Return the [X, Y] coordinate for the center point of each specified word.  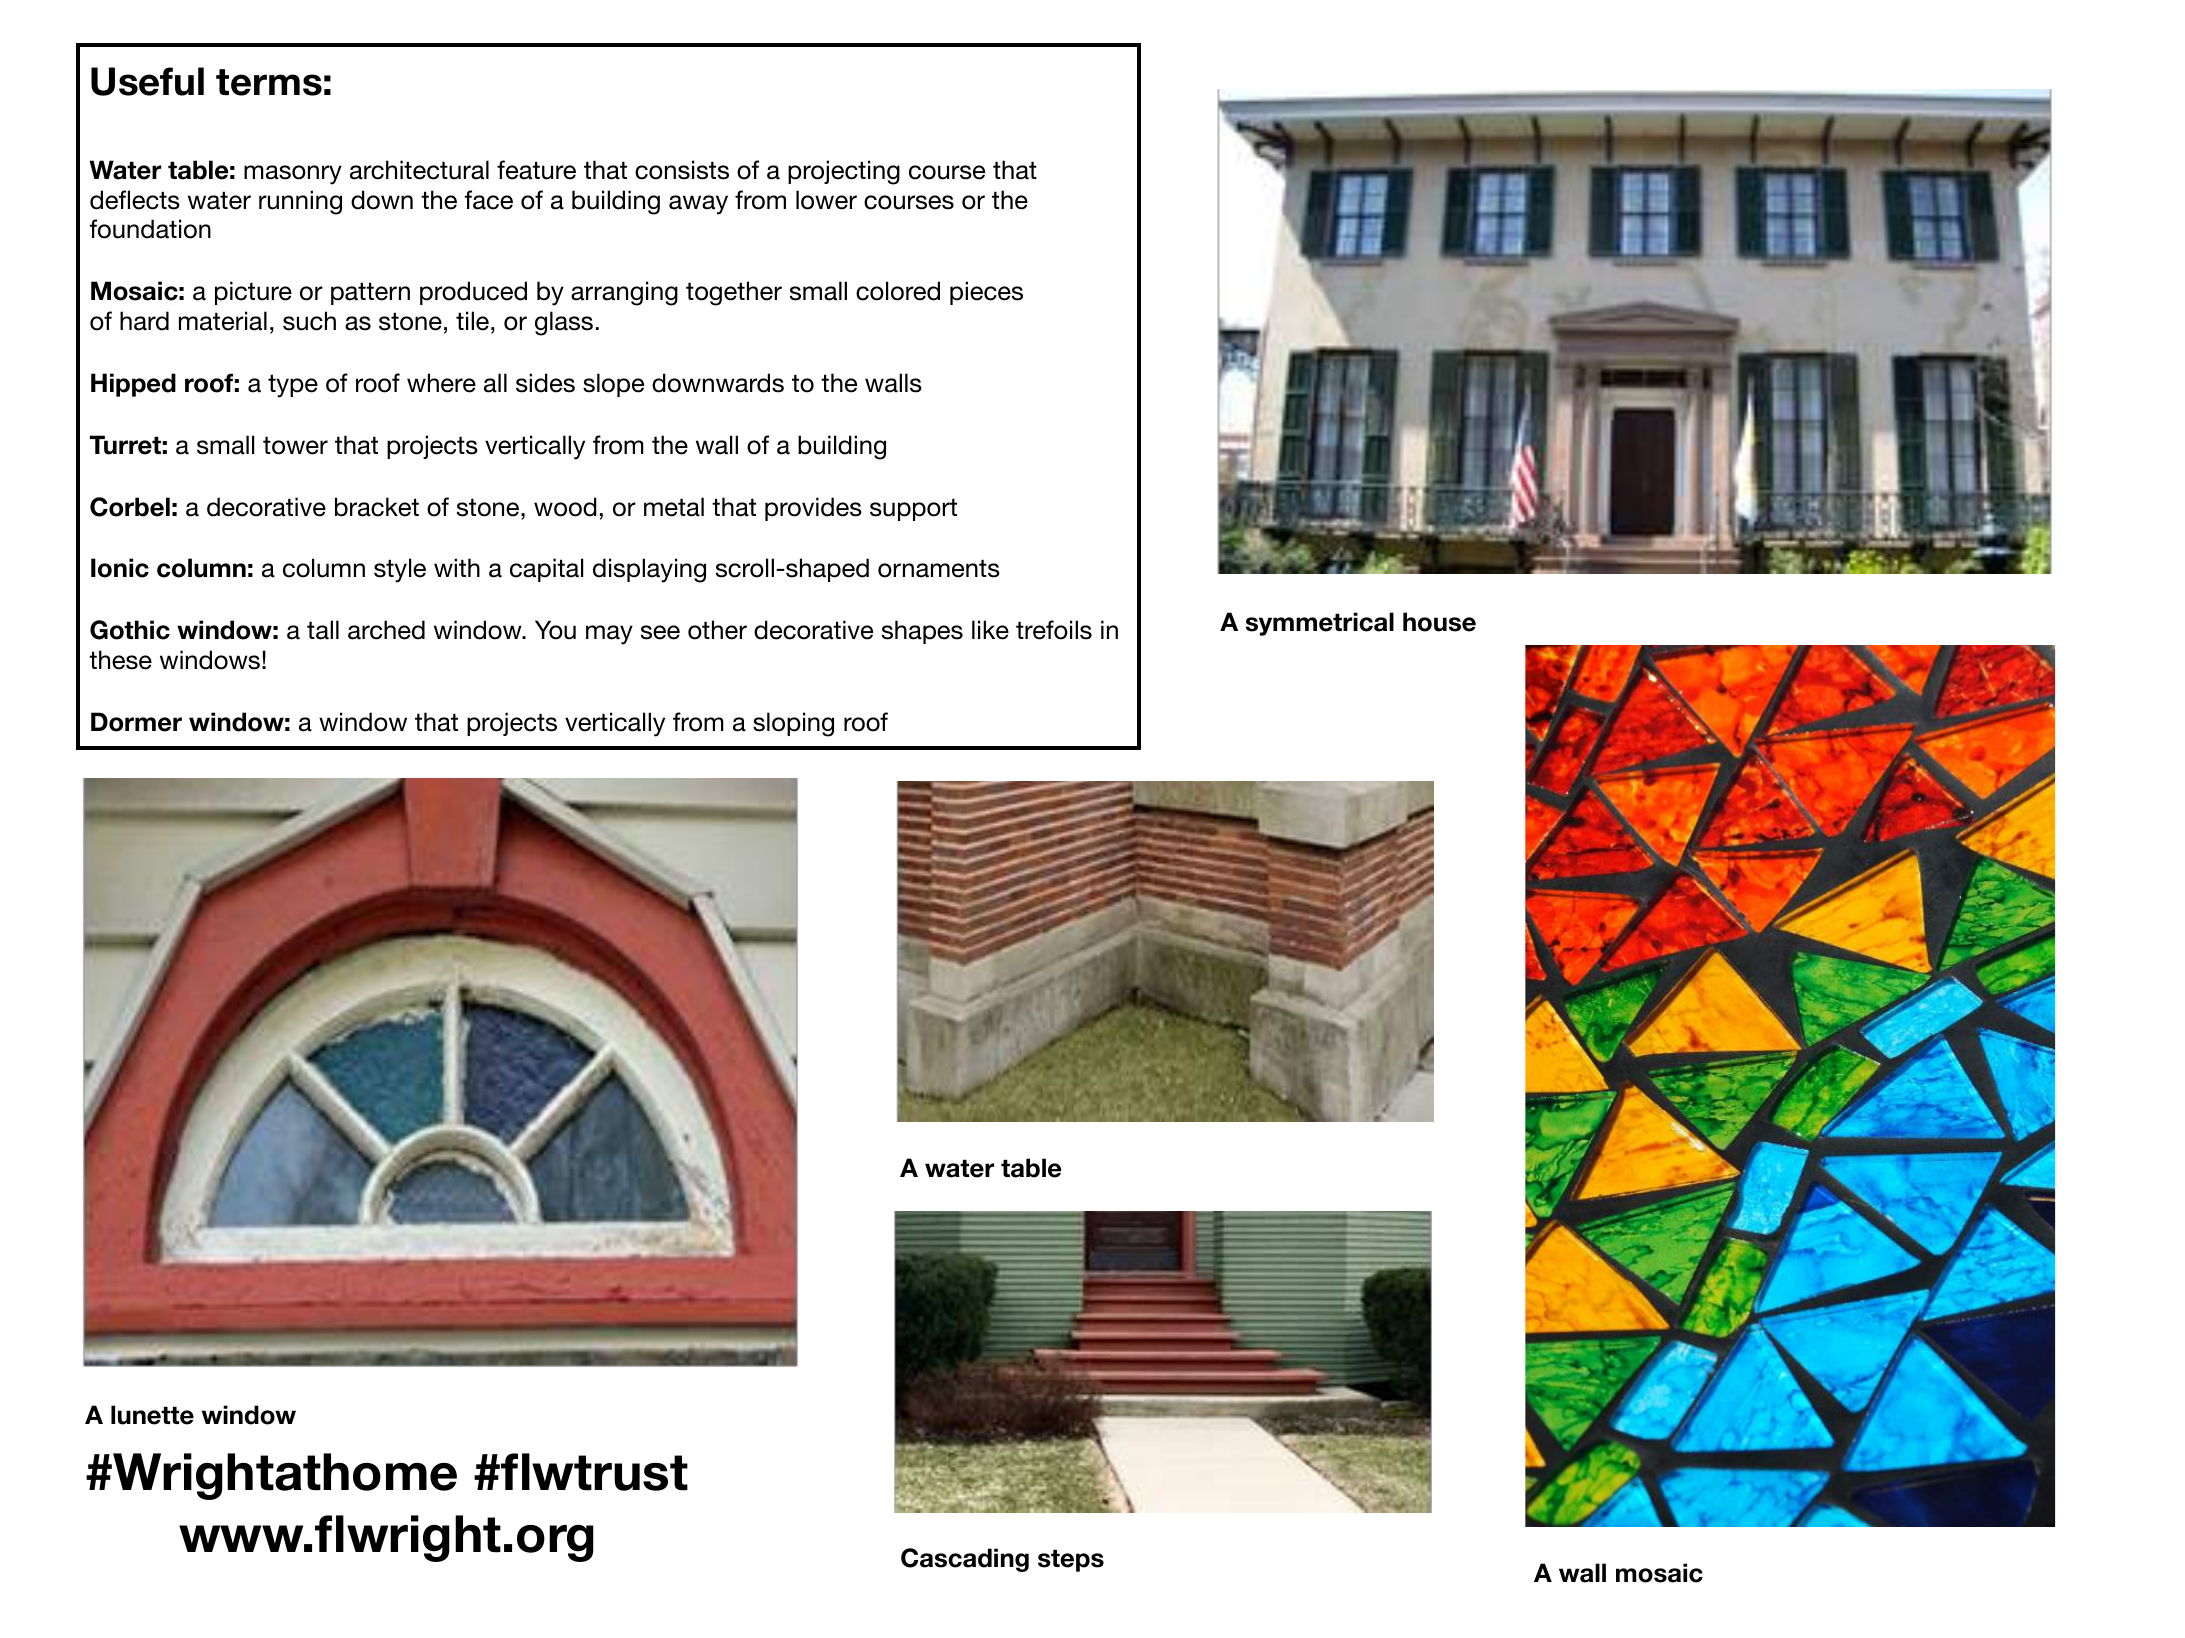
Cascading [965, 1560]
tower [295, 445]
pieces [986, 293]
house [1439, 622]
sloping [793, 724]
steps [1071, 1560]
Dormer [136, 722]
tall [323, 630]
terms [269, 82]
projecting [844, 172]
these [120, 660]
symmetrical [1320, 624]
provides [813, 509]
